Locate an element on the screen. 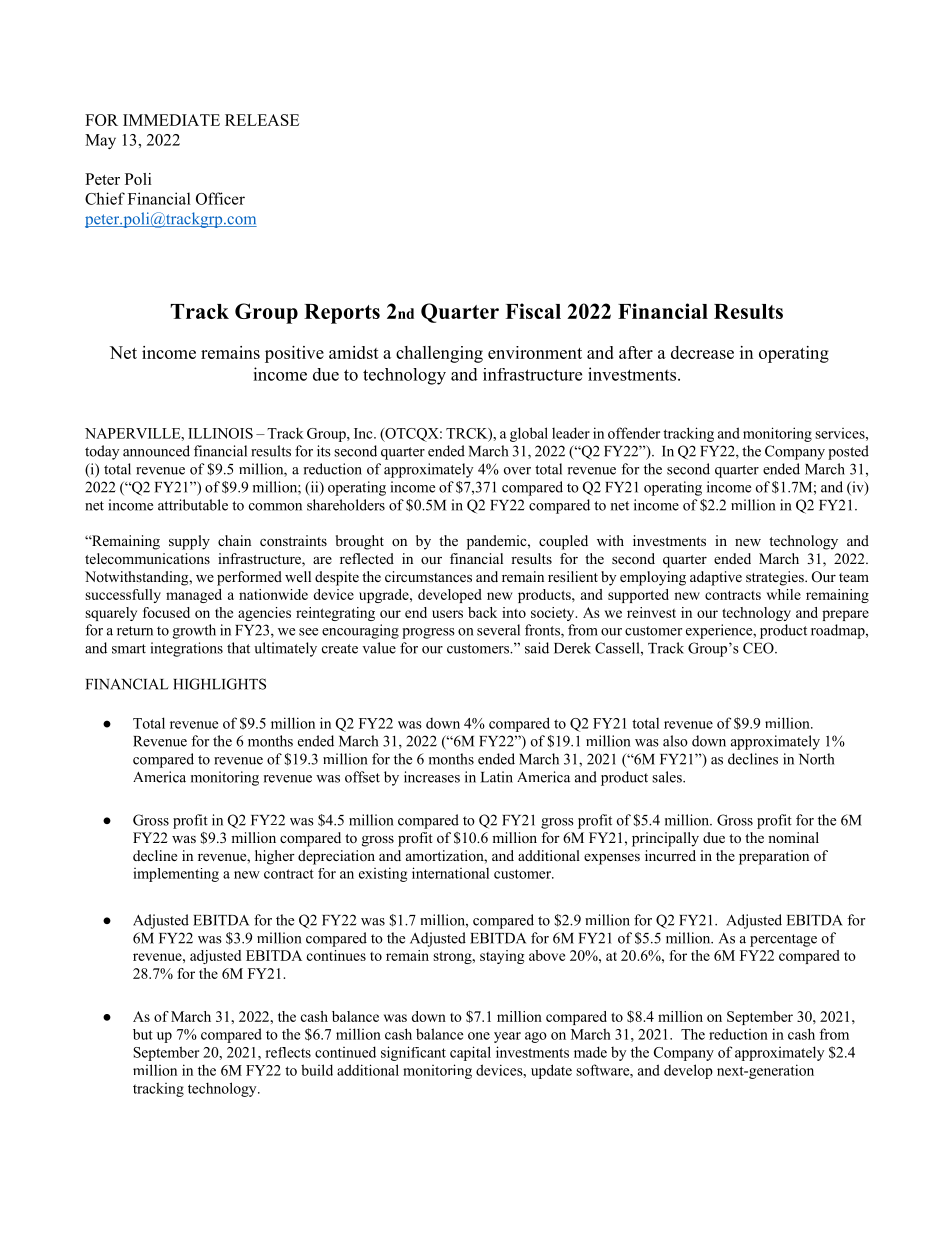 Image resolution: width=952 pixels, height=1233 pixels. RELEASE is located at coordinates (262, 120).
